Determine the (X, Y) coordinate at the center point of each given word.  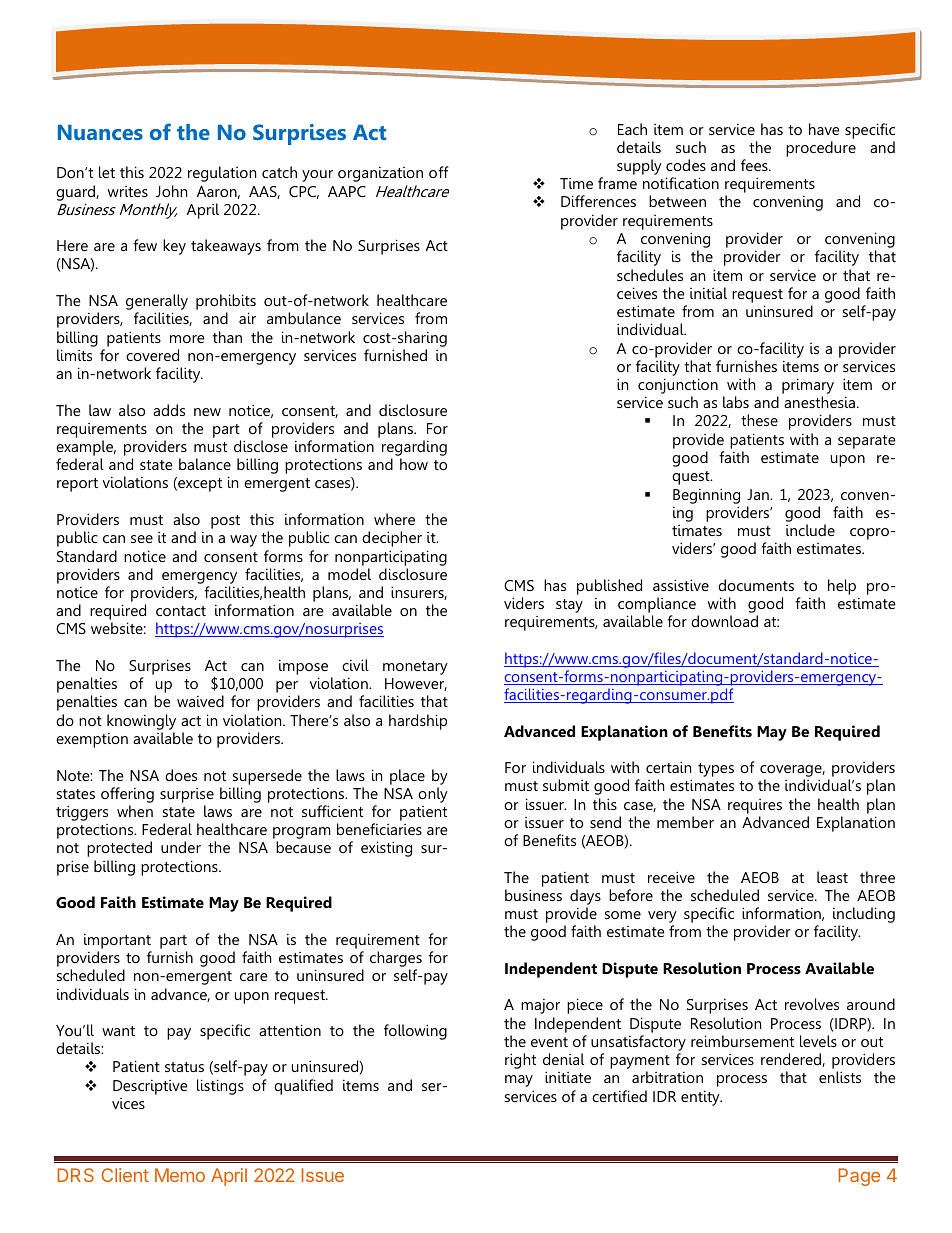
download (724, 621)
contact (181, 611)
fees (755, 165)
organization (380, 174)
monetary (415, 668)
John (171, 191)
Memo (180, 1175)
